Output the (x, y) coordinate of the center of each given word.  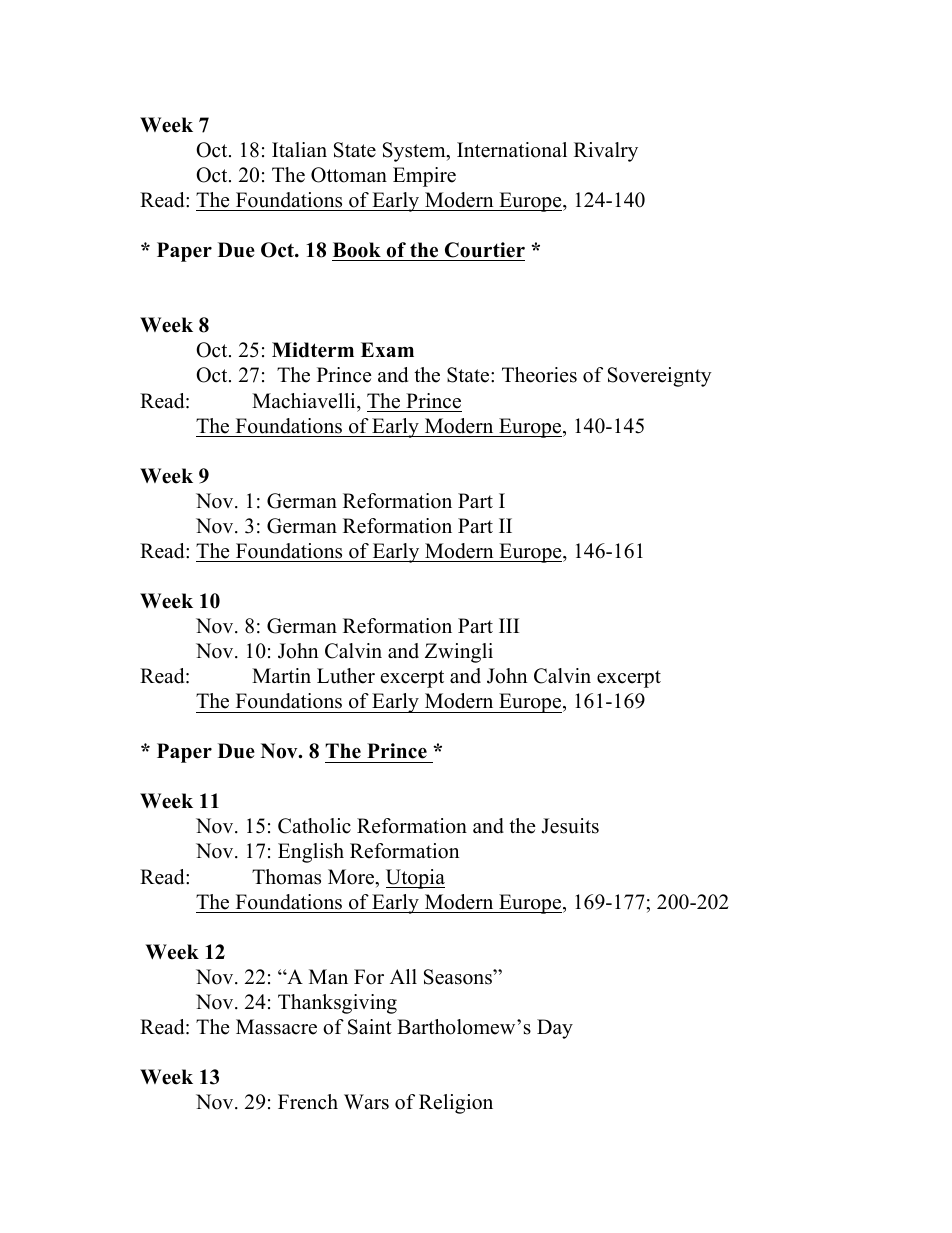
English (311, 853)
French (308, 1102)
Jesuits (570, 826)
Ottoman (349, 175)
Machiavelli (305, 401)
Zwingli (459, 653)
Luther (346, 676)
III (509, 625)
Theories (539, 375)
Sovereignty (660, 377)
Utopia (415, 879)
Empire (424, 177)
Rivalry (606, 152)
